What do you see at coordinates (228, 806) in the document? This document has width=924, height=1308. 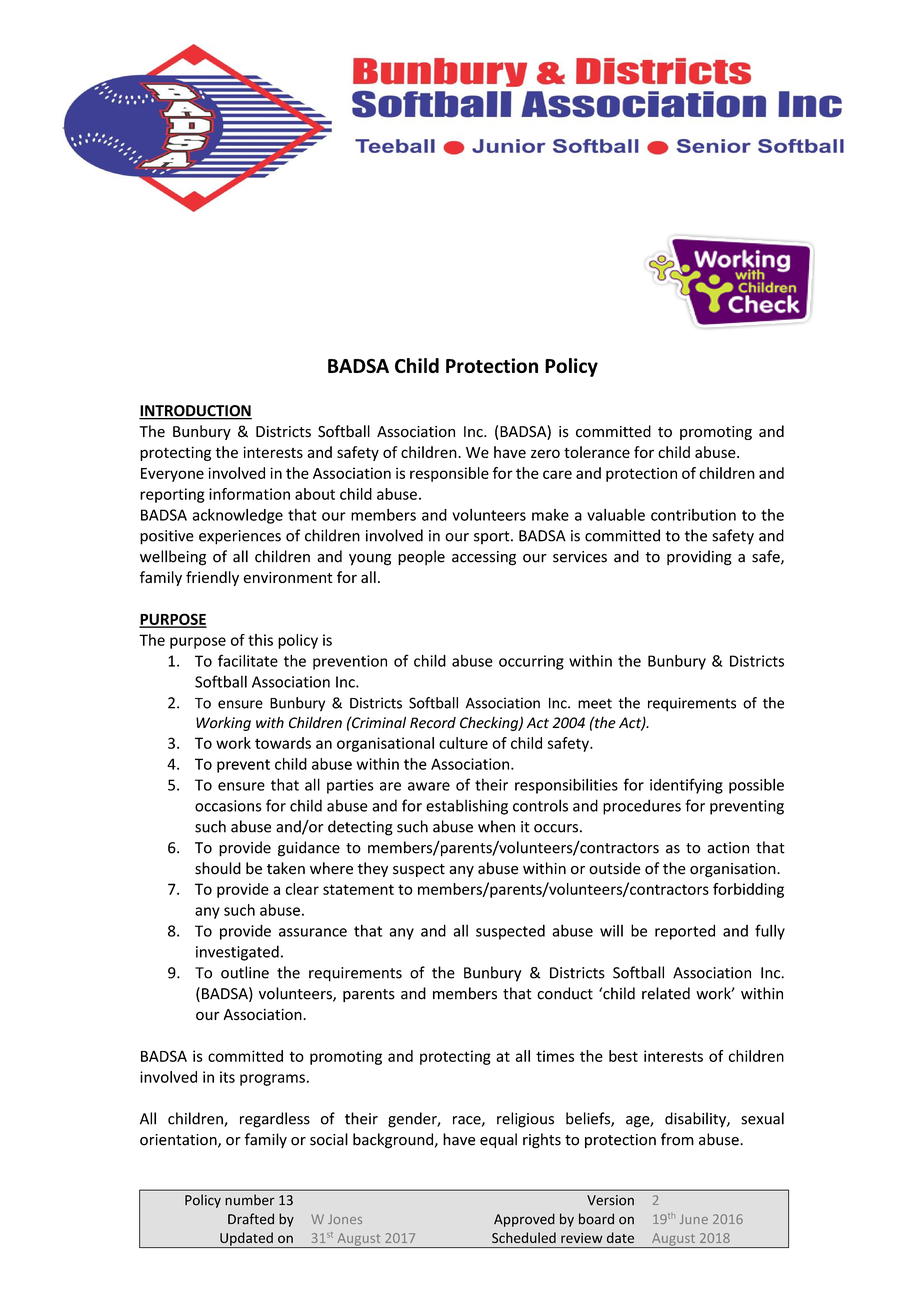 I see `occasions` at bounding box center [228, 806].
